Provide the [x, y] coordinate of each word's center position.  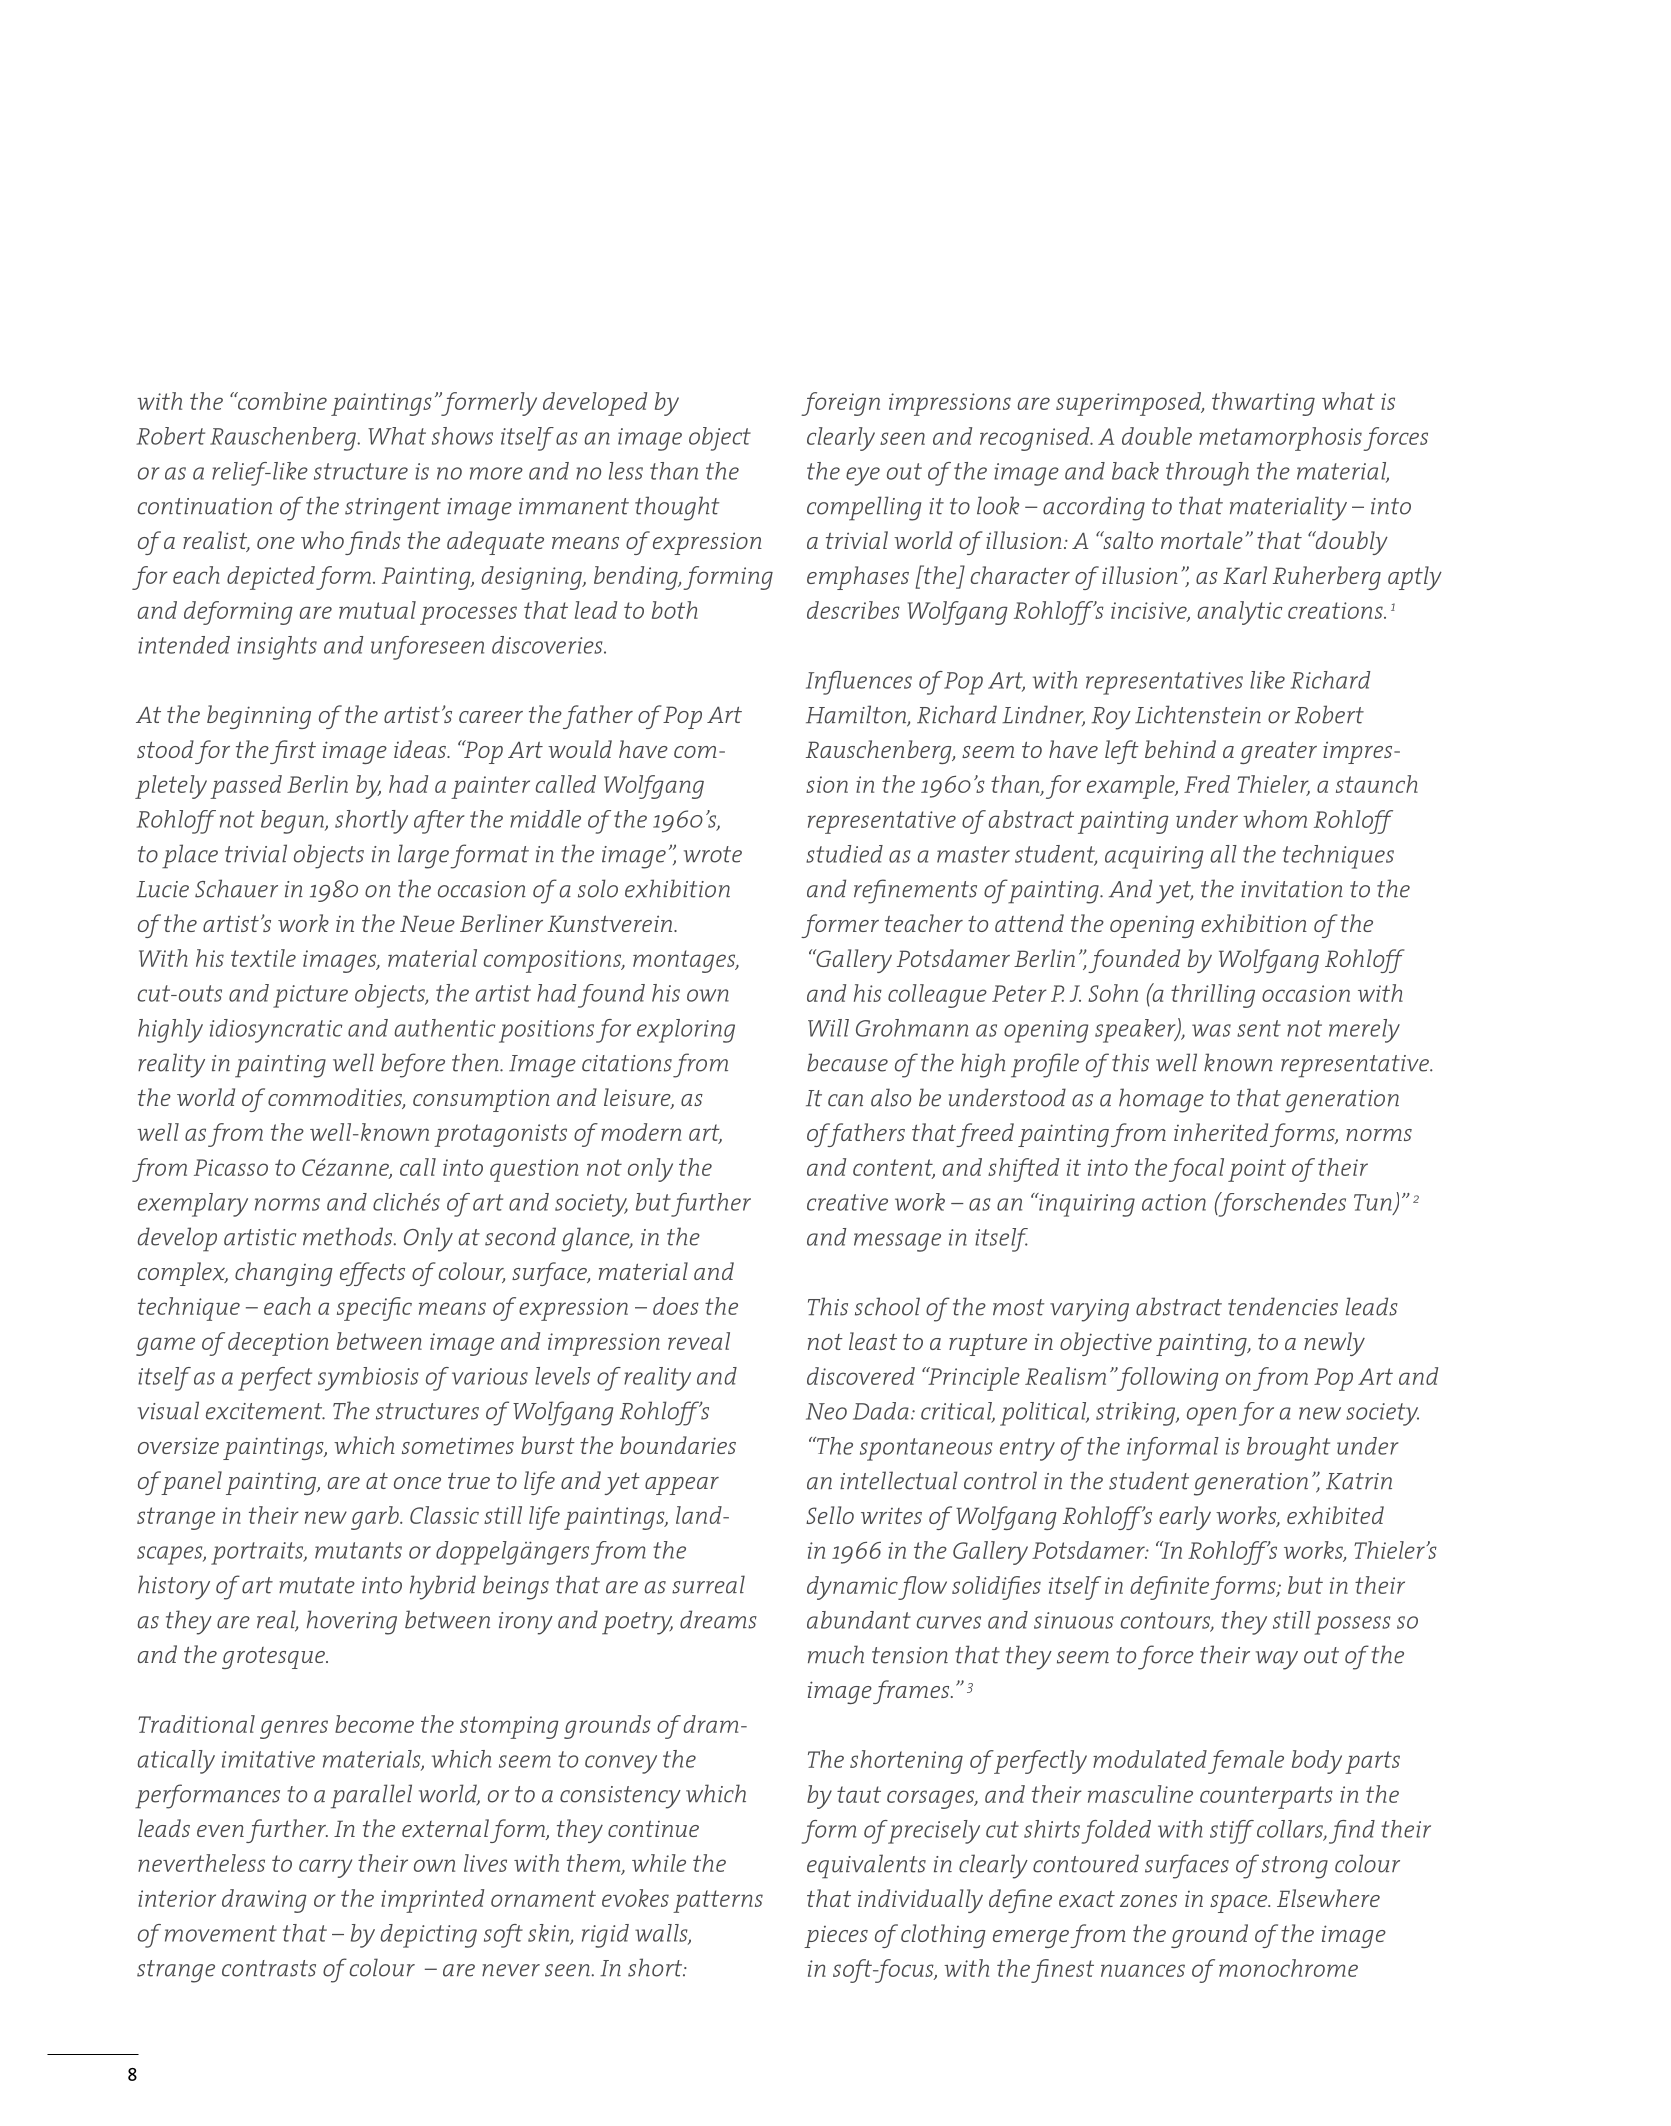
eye [863, 476]
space [1240, 1904]
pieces [836, 1937]
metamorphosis [1280, 439]
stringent [393, 509]
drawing [264, 1901]
